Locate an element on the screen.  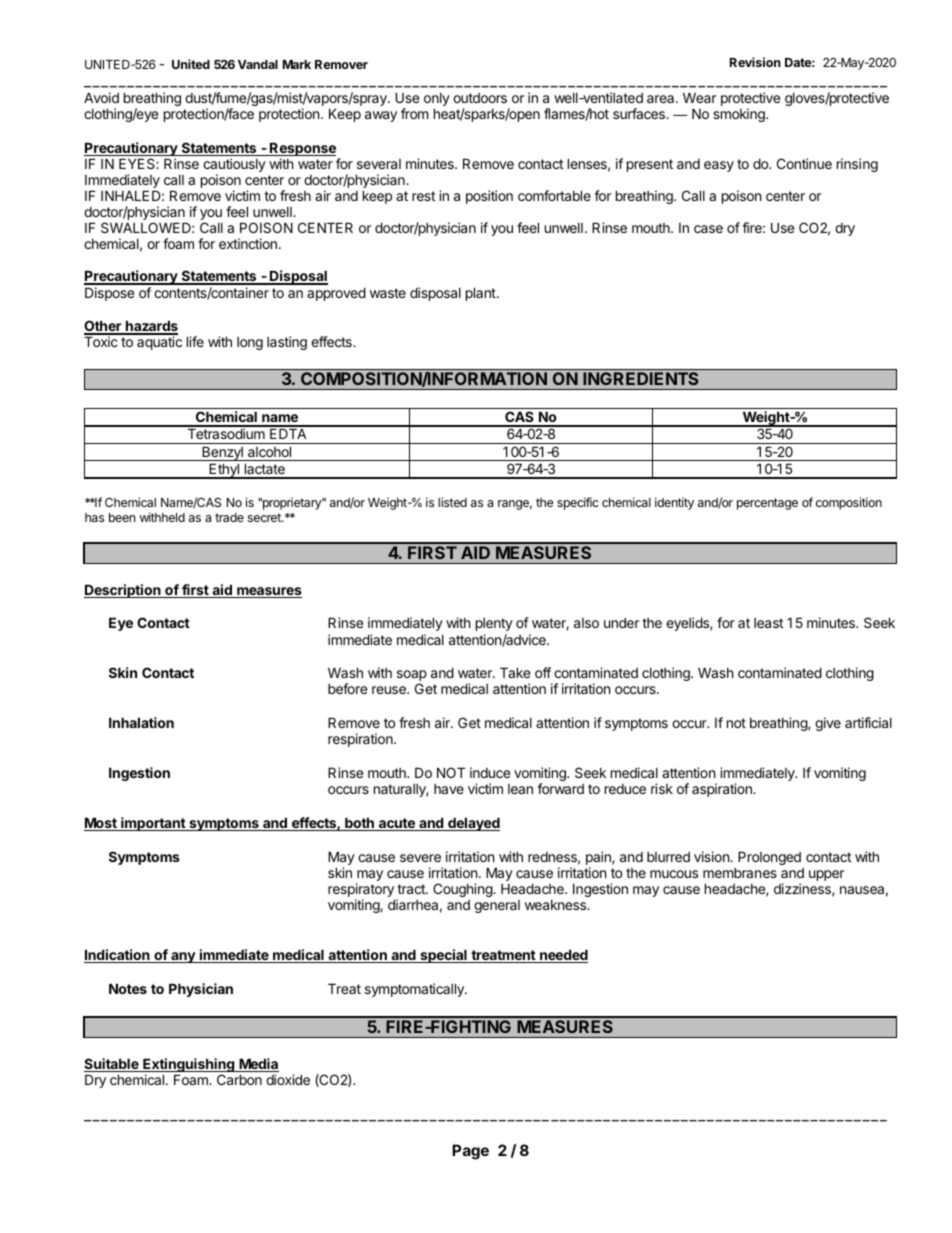
Extinguishing is located at coordinates (189, 1066).
